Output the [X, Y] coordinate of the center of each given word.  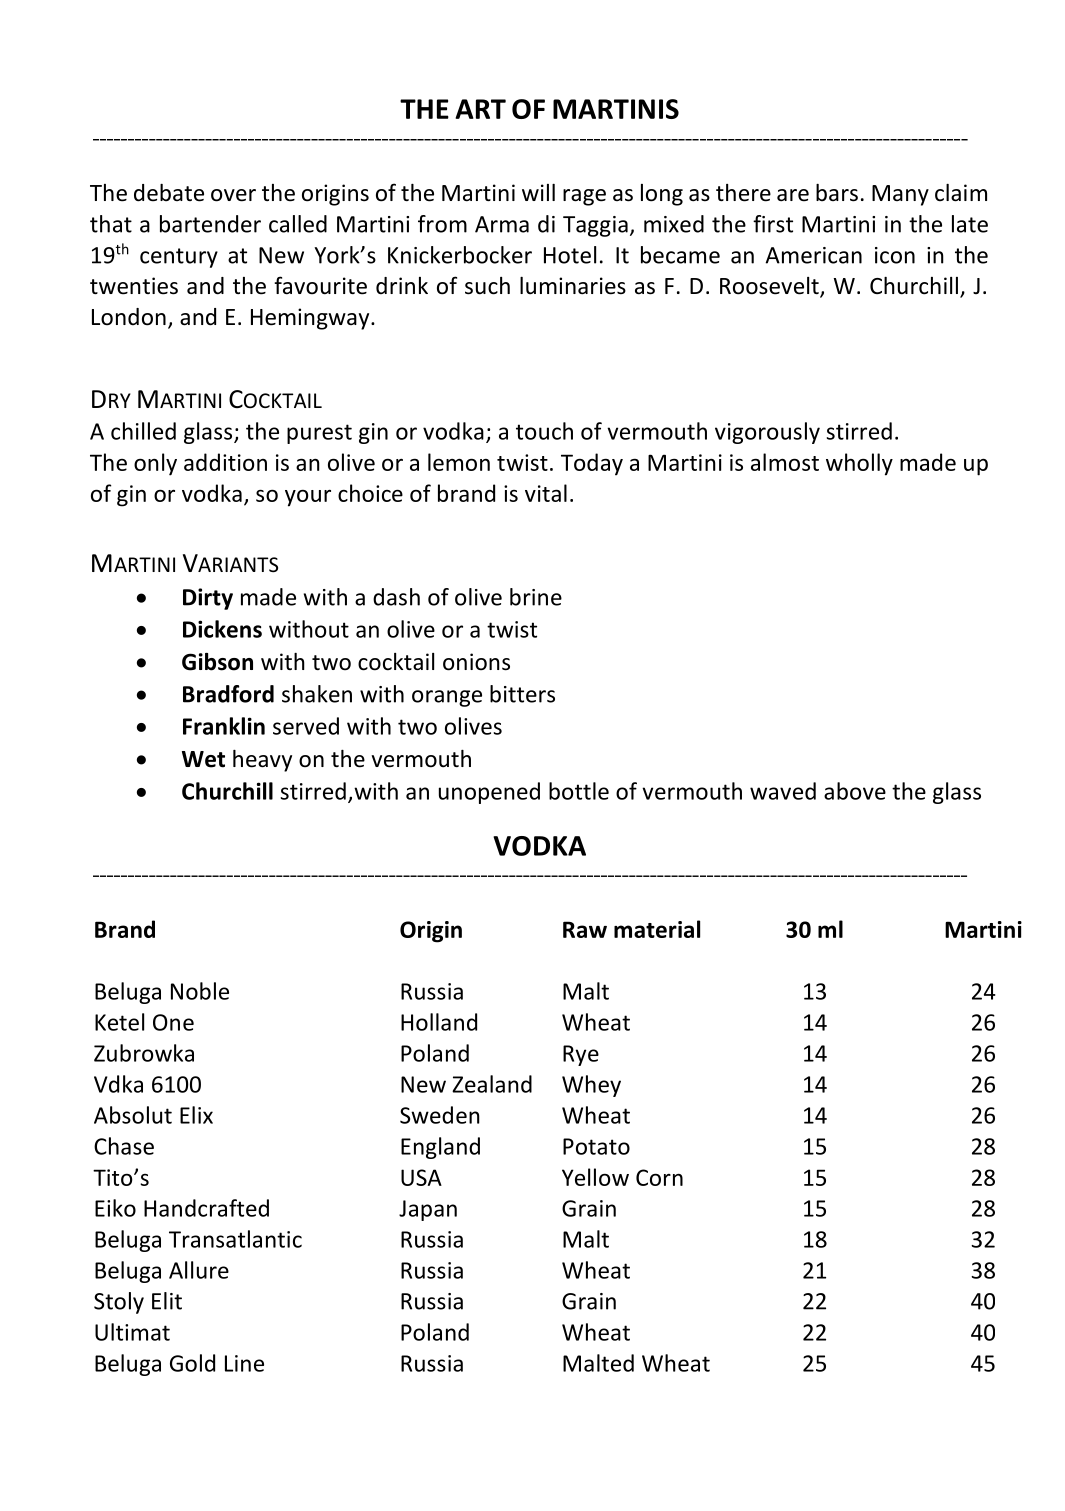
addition [225, 462]
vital [546, 493]
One [173, 1022]
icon [895, 255]
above [855, 791]
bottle [579, 791]
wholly [859, 464]
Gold [192, 1363]
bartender [210, 224]
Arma [502, 224]
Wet [203, 759]
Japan [428, 1210]
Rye [581, 1055]
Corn [659, 1177]
